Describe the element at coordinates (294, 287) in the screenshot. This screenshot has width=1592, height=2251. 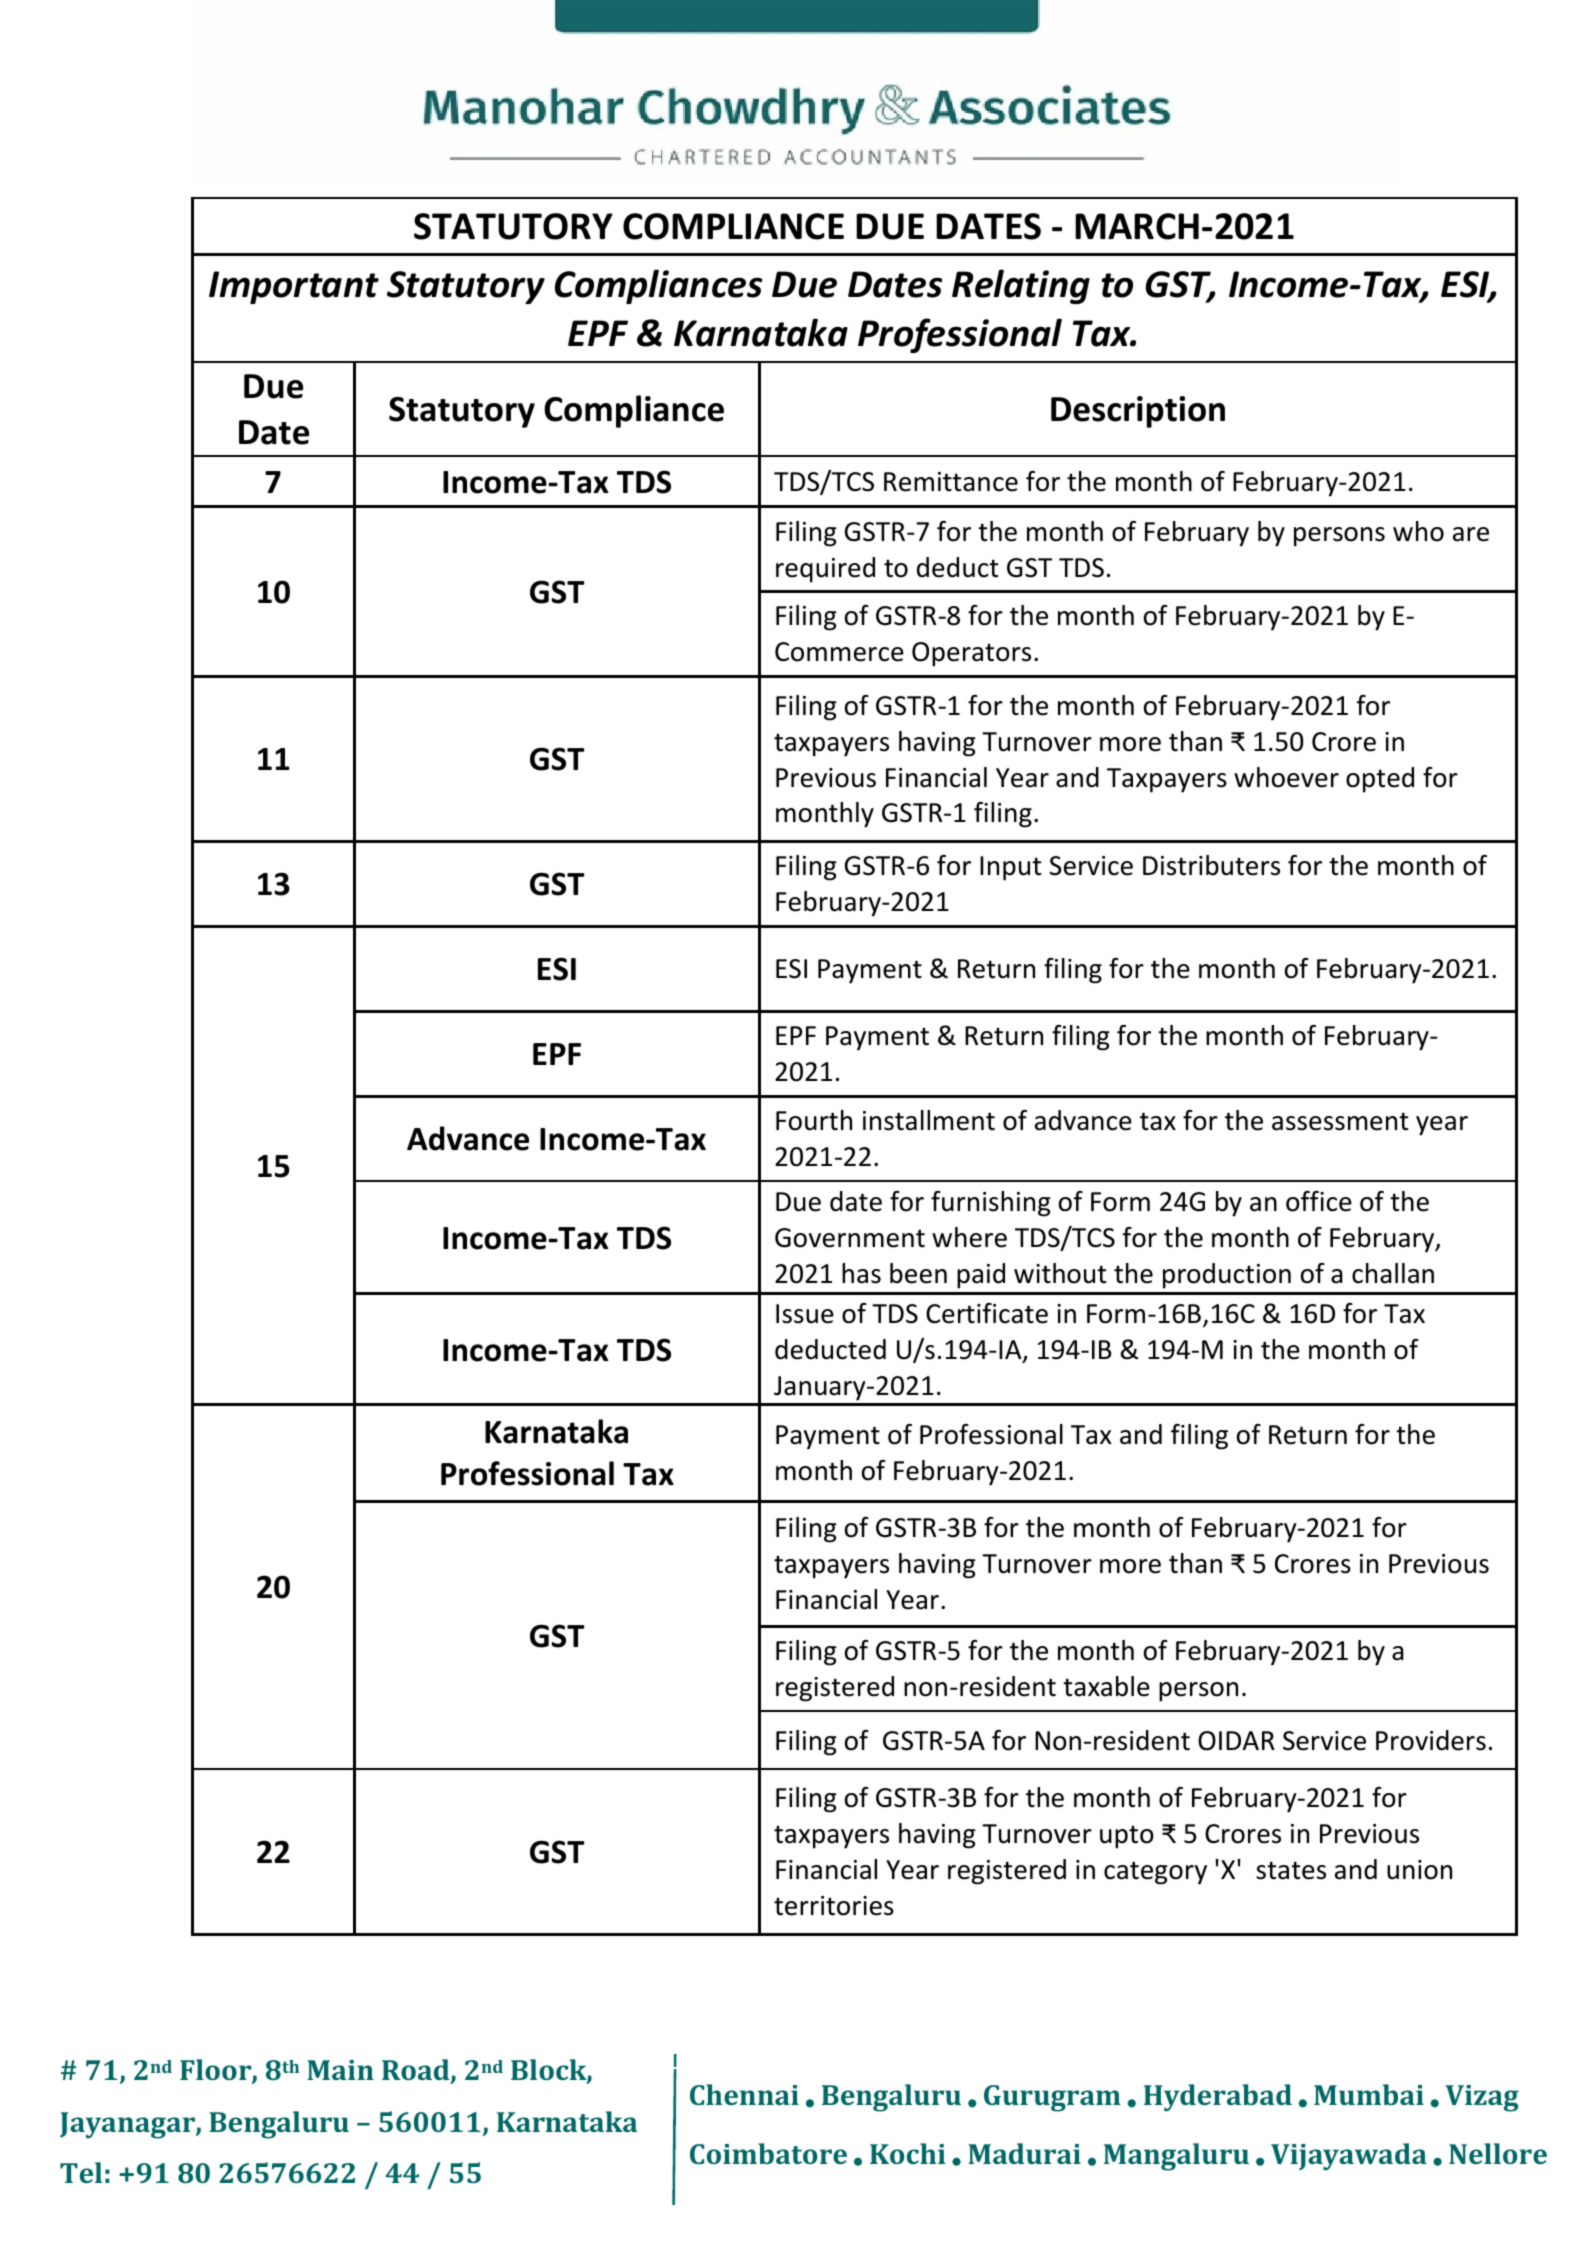
I see `Important` at that location.
